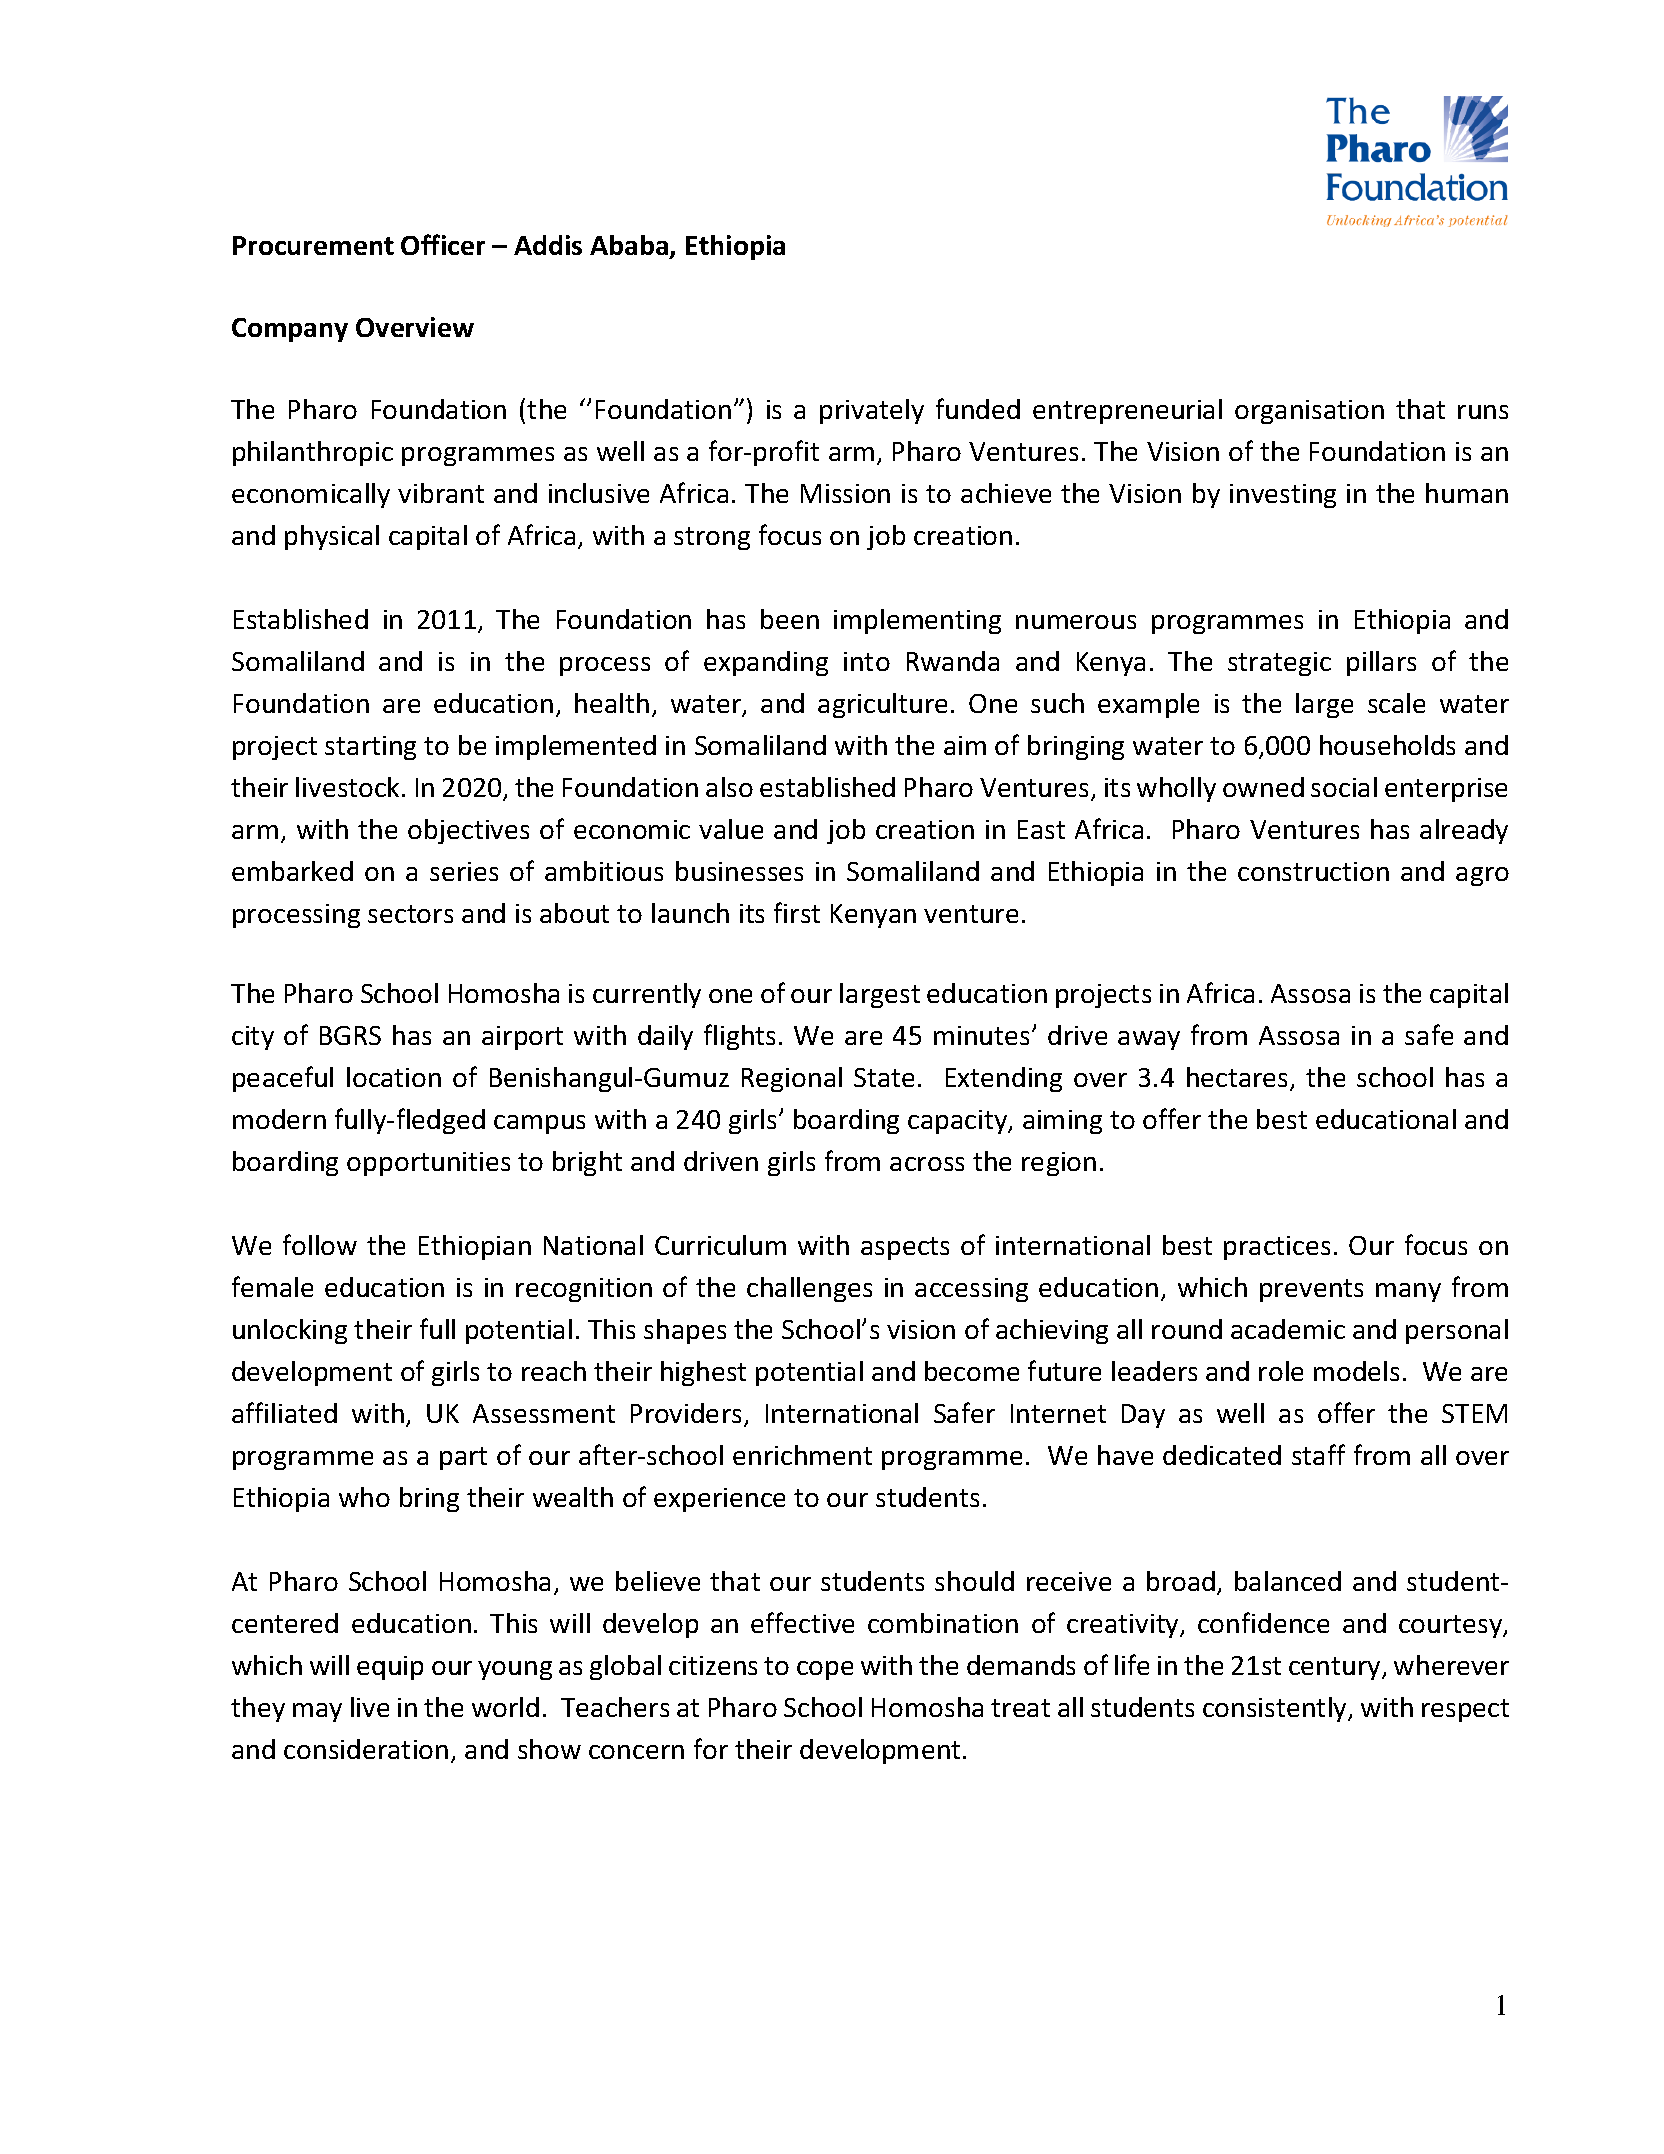 This screenshot has height=2154, width=1664. I want to click on organisation, so click(1309, 412).
